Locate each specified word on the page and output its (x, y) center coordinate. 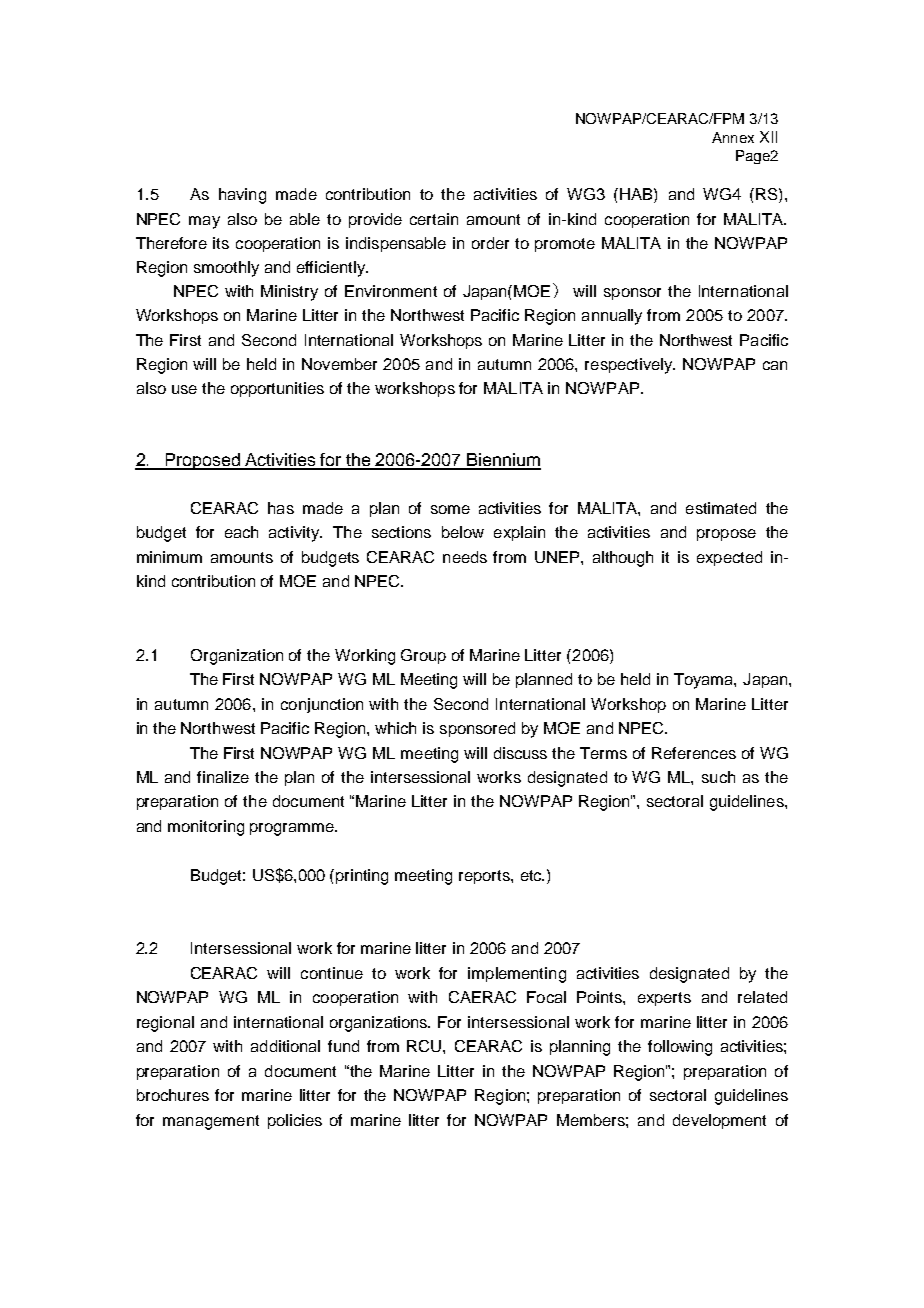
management (211, 1122)
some (450, 509)
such (718, 777)
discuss (520, 753)
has (281, 508)
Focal (546, 997)
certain (434, 219)
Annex (733, 137)
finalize (223, 777)
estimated (721, 508)
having (242, 196)
